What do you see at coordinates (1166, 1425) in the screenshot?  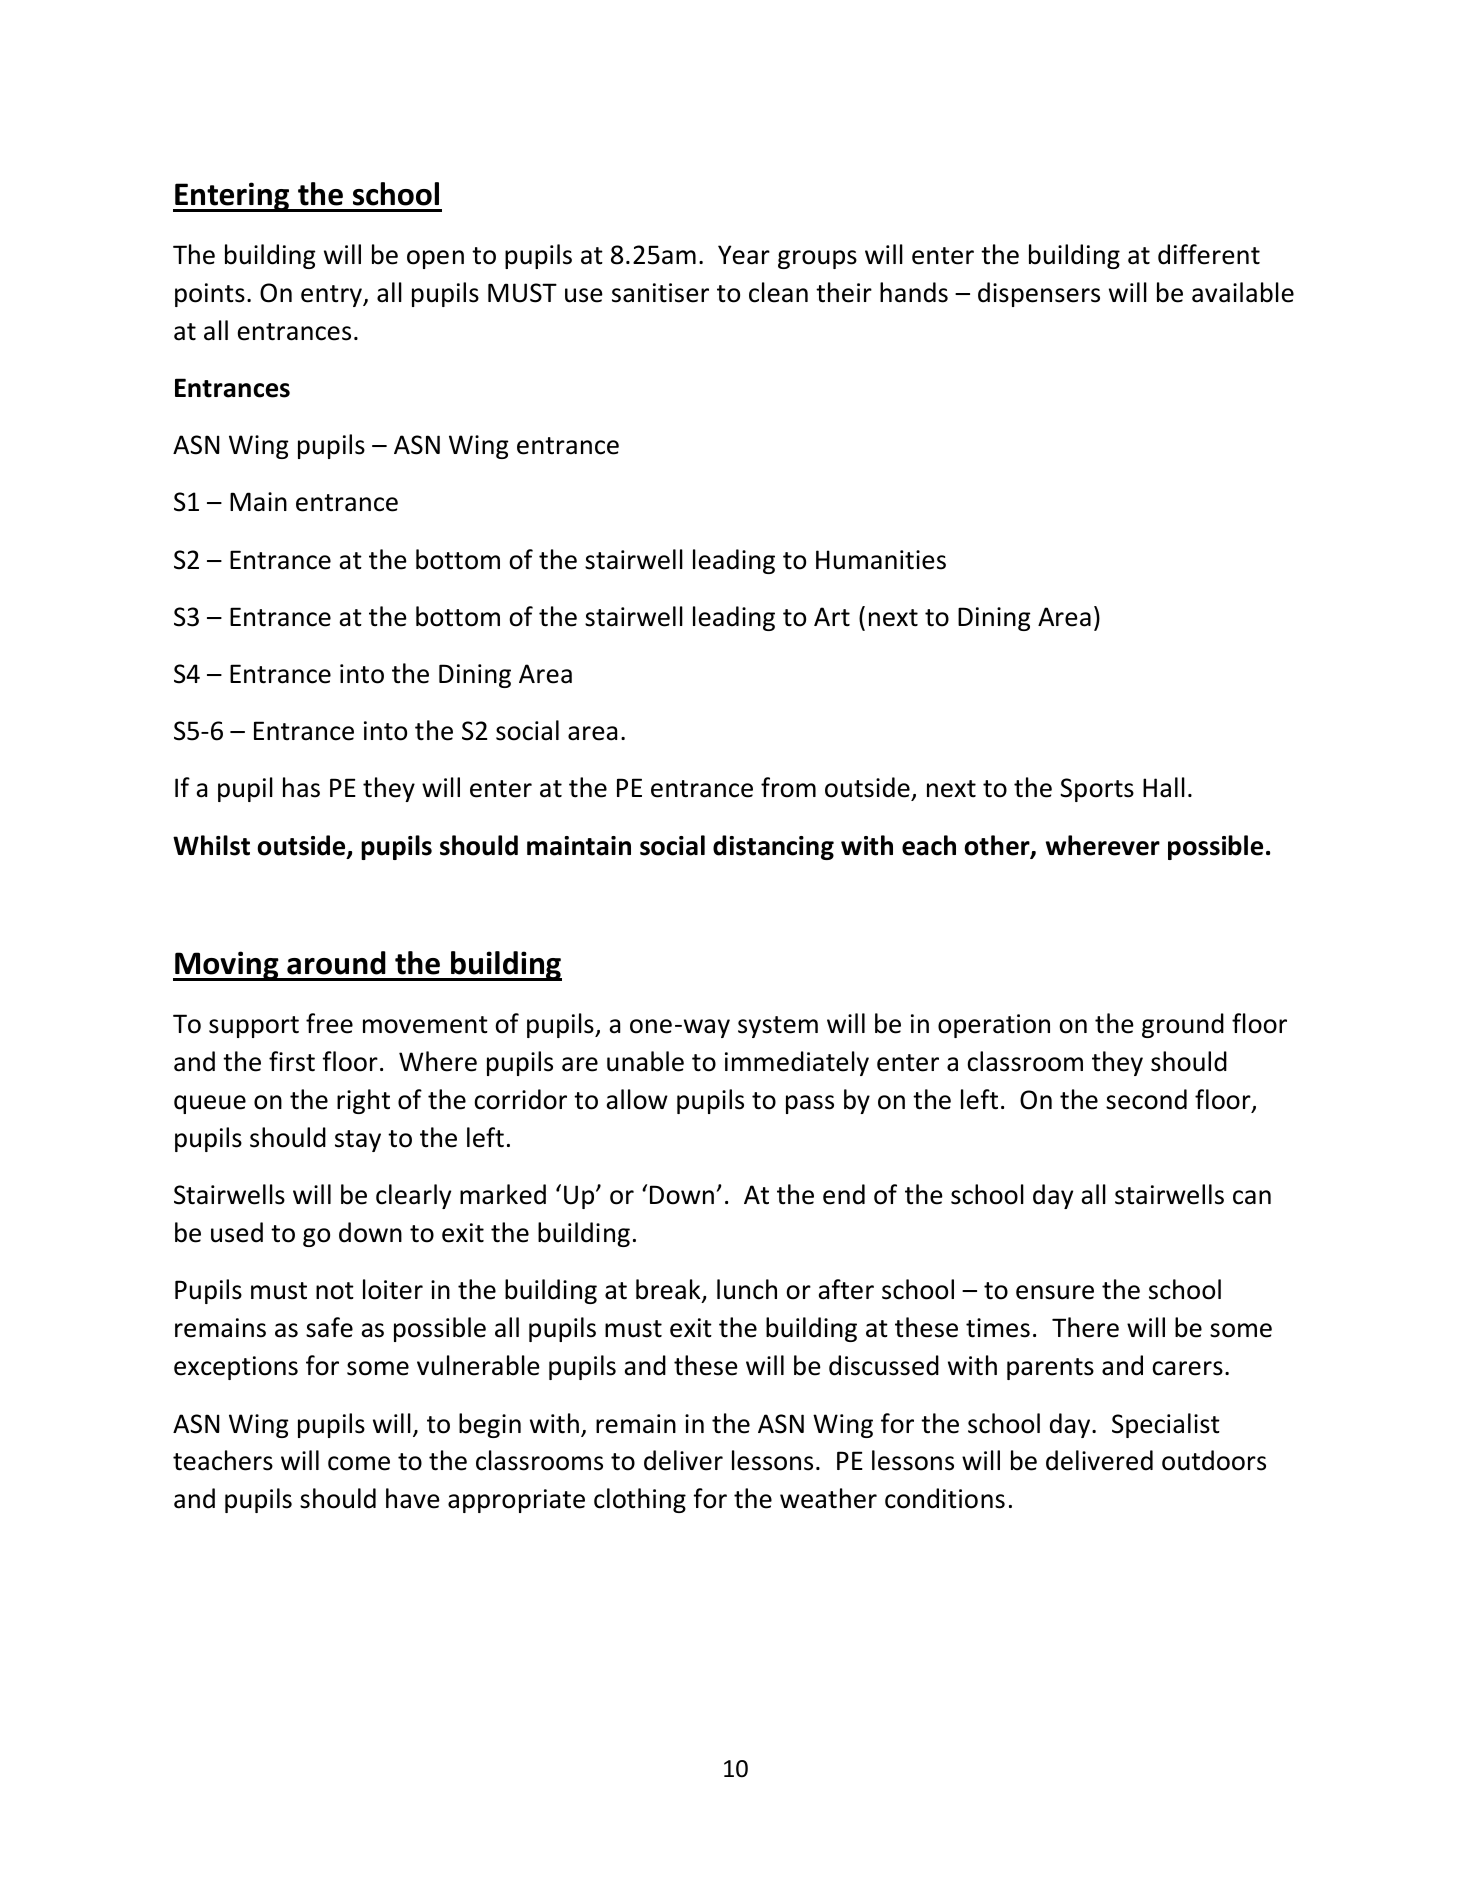 I see `Specialist` at bounding box center [1166, 1425].
